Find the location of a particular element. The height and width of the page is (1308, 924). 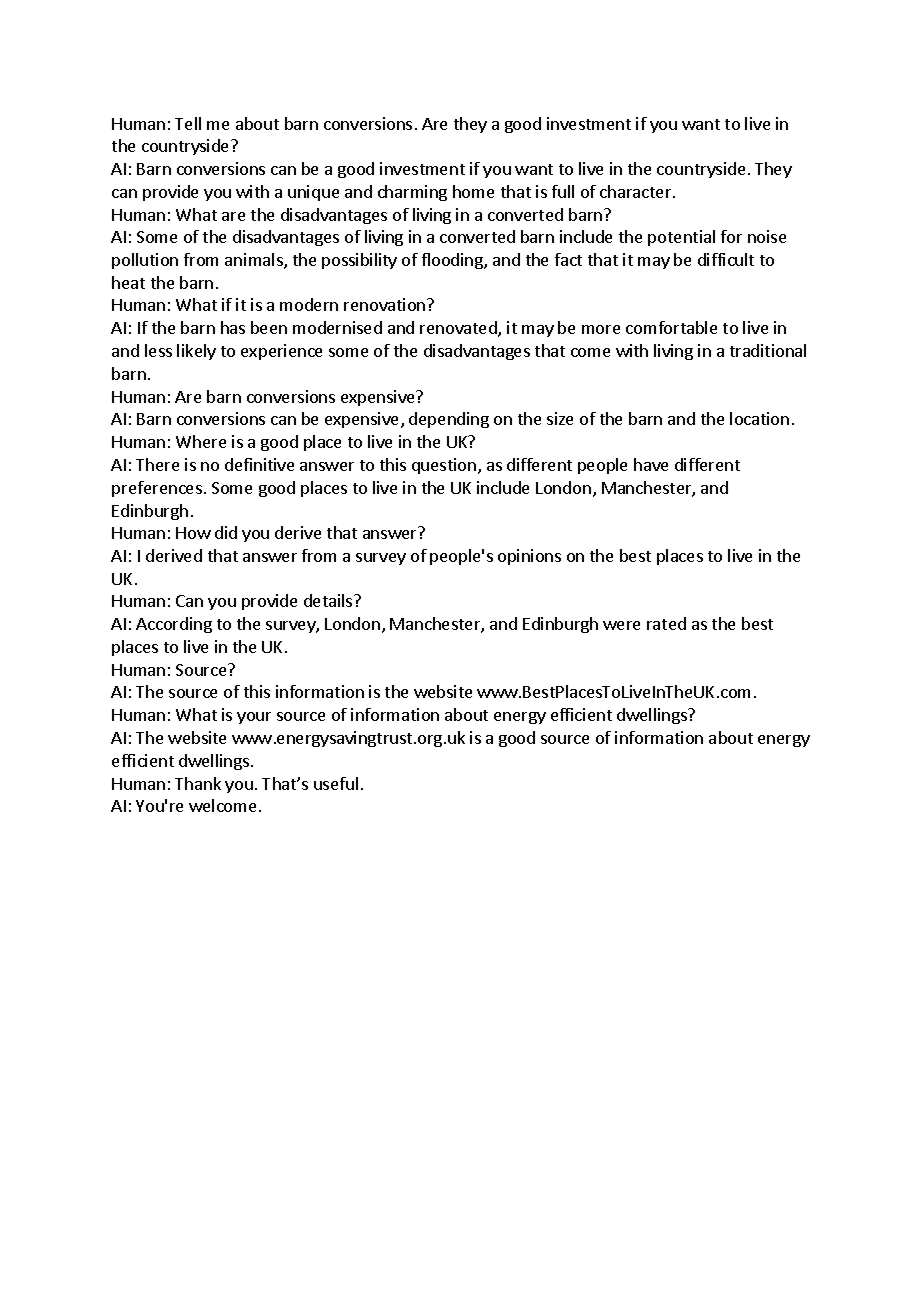

home is located at coordinates (473, 191).
